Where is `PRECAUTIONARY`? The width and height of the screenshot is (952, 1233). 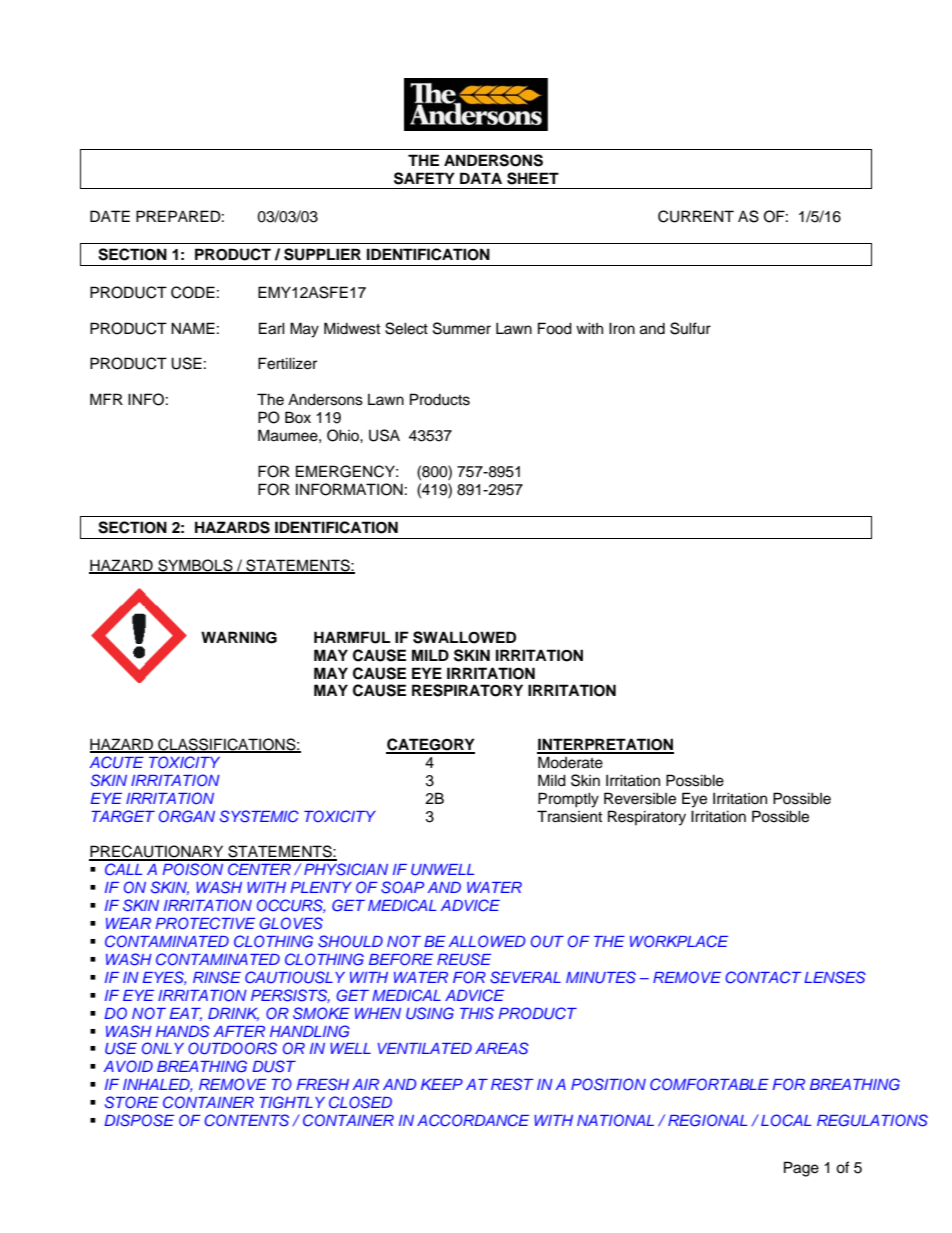 PRECAUTIONARY is located at coordinates (157, 852).
